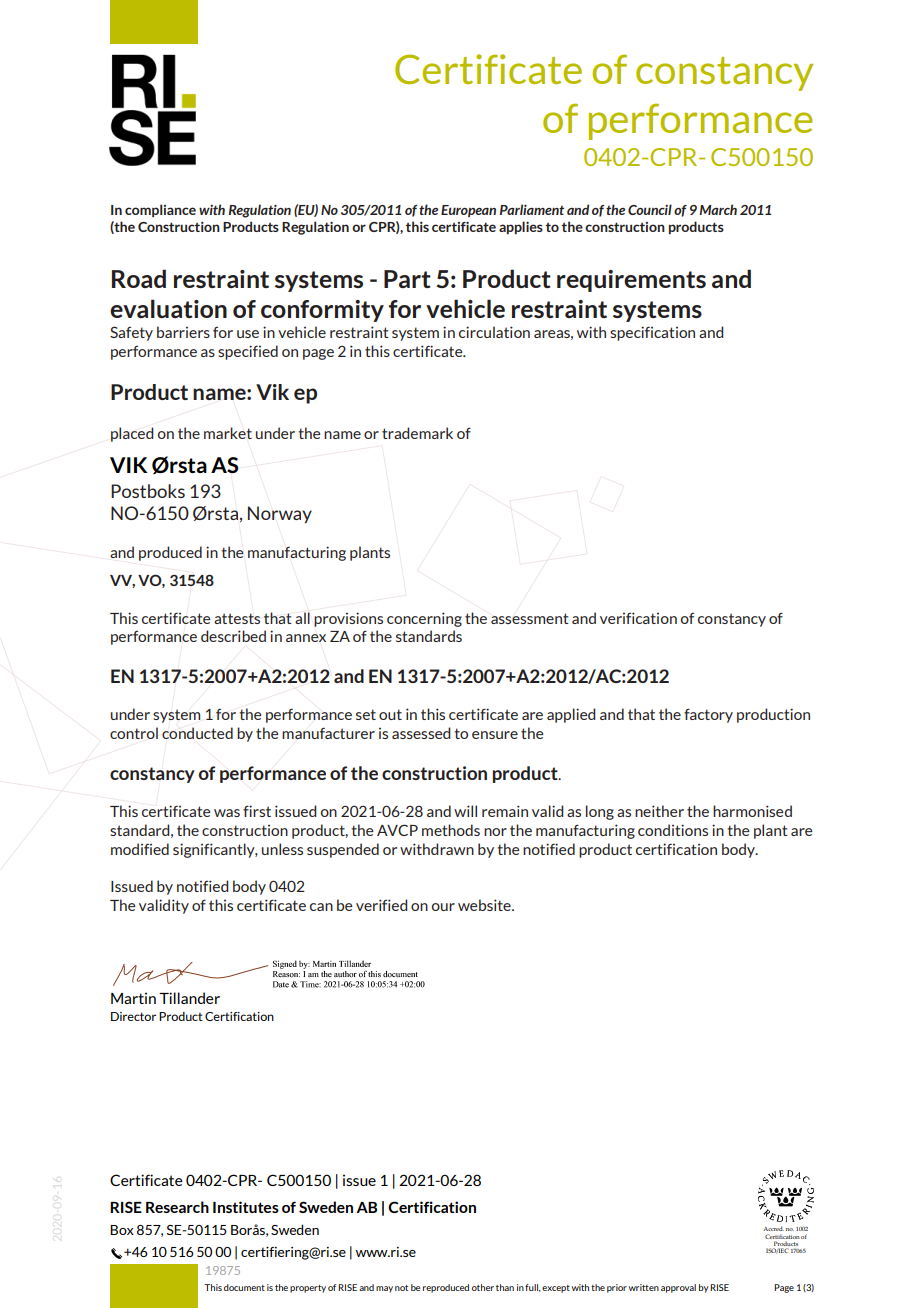  I want to click on document, so click(244, 1287).
